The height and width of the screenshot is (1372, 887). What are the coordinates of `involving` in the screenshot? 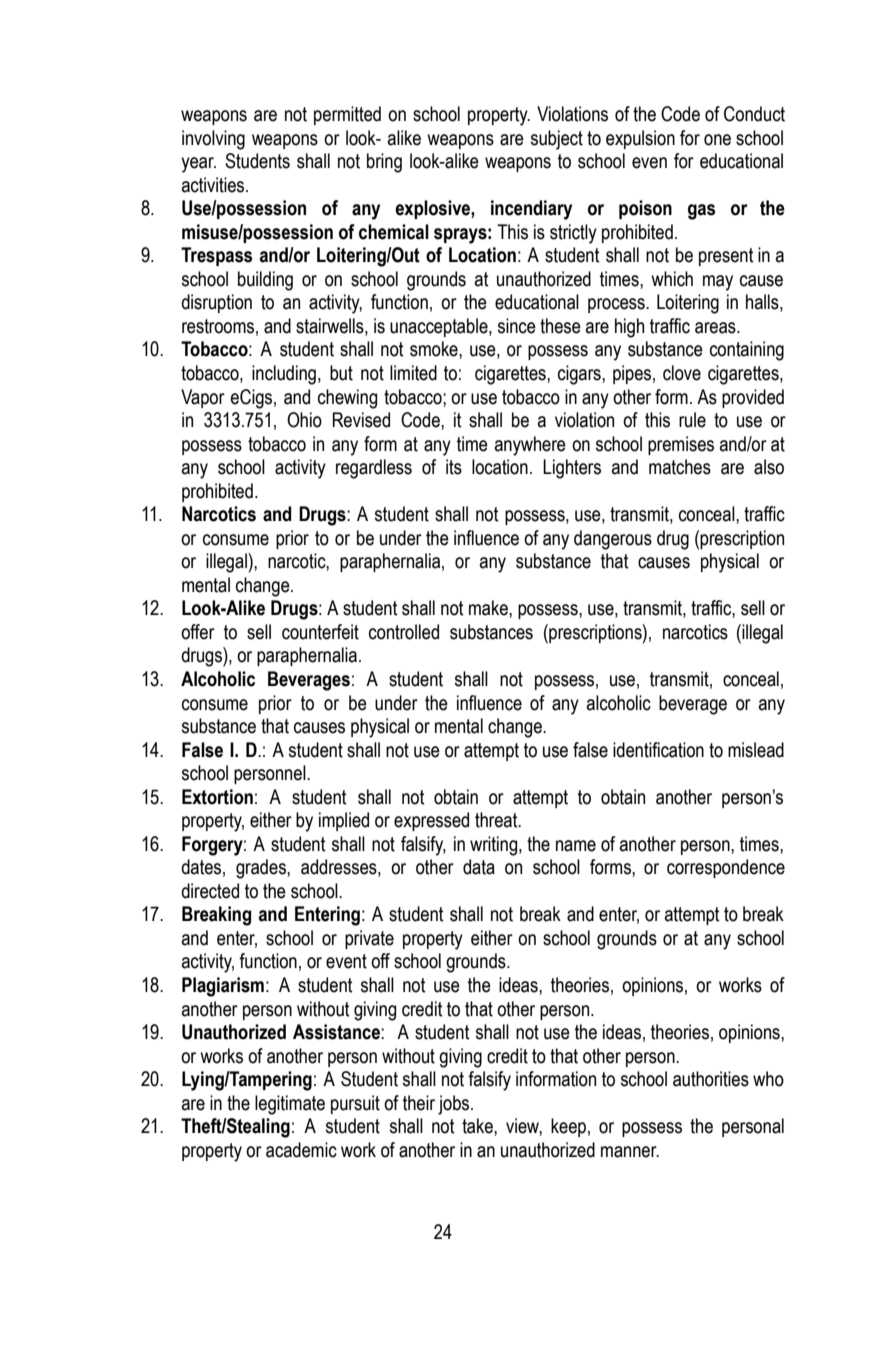 It's located at (213, 140).
